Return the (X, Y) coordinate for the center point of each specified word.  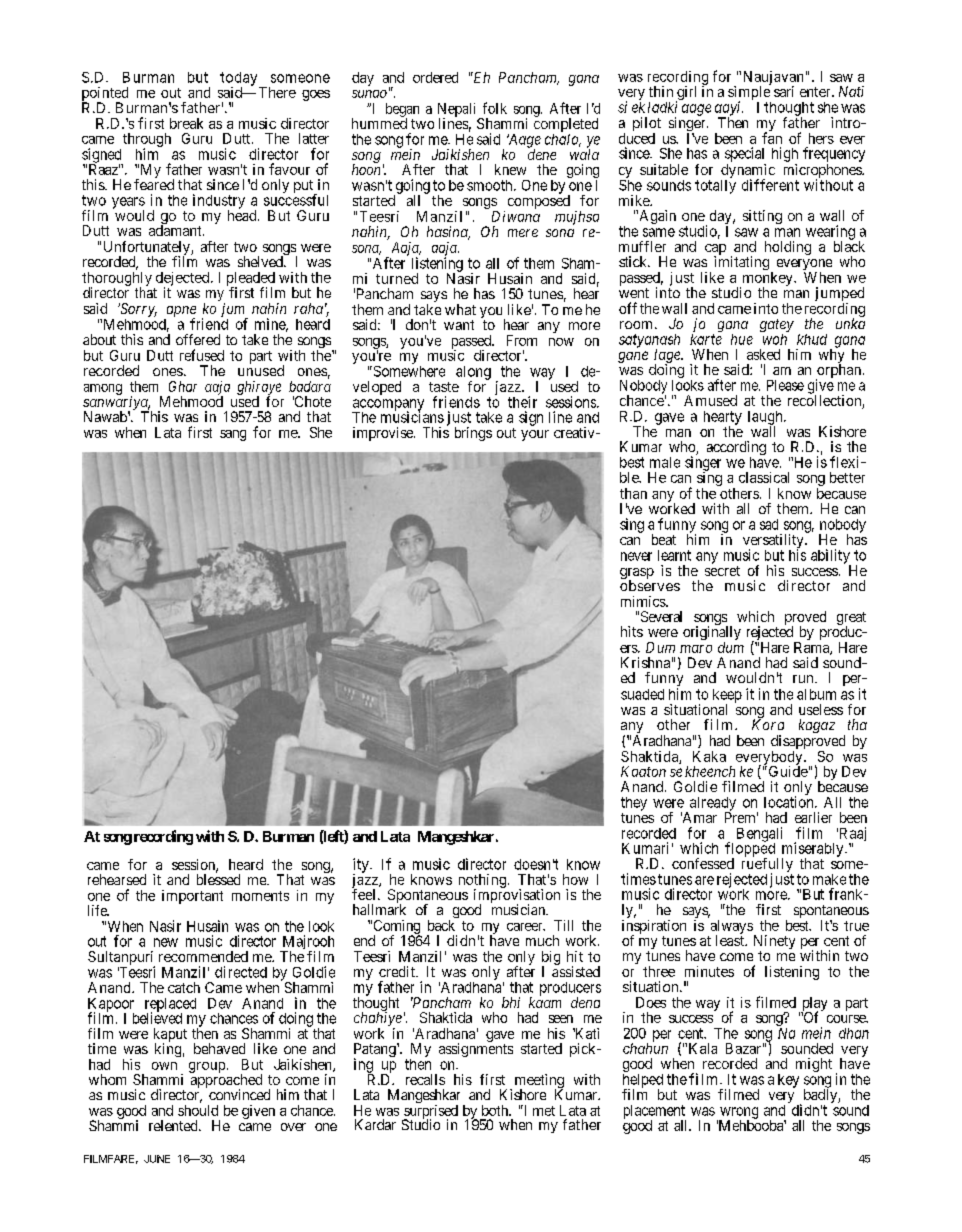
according (736, 449)
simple (749, 93)
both (496, 1110)
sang (233, 435)
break (186, 123)
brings (473, 434)
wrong (738, 1114)
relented (174, 1125)
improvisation (517, 896)
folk (495, 108)
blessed (218, 879)
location (790, 802)
